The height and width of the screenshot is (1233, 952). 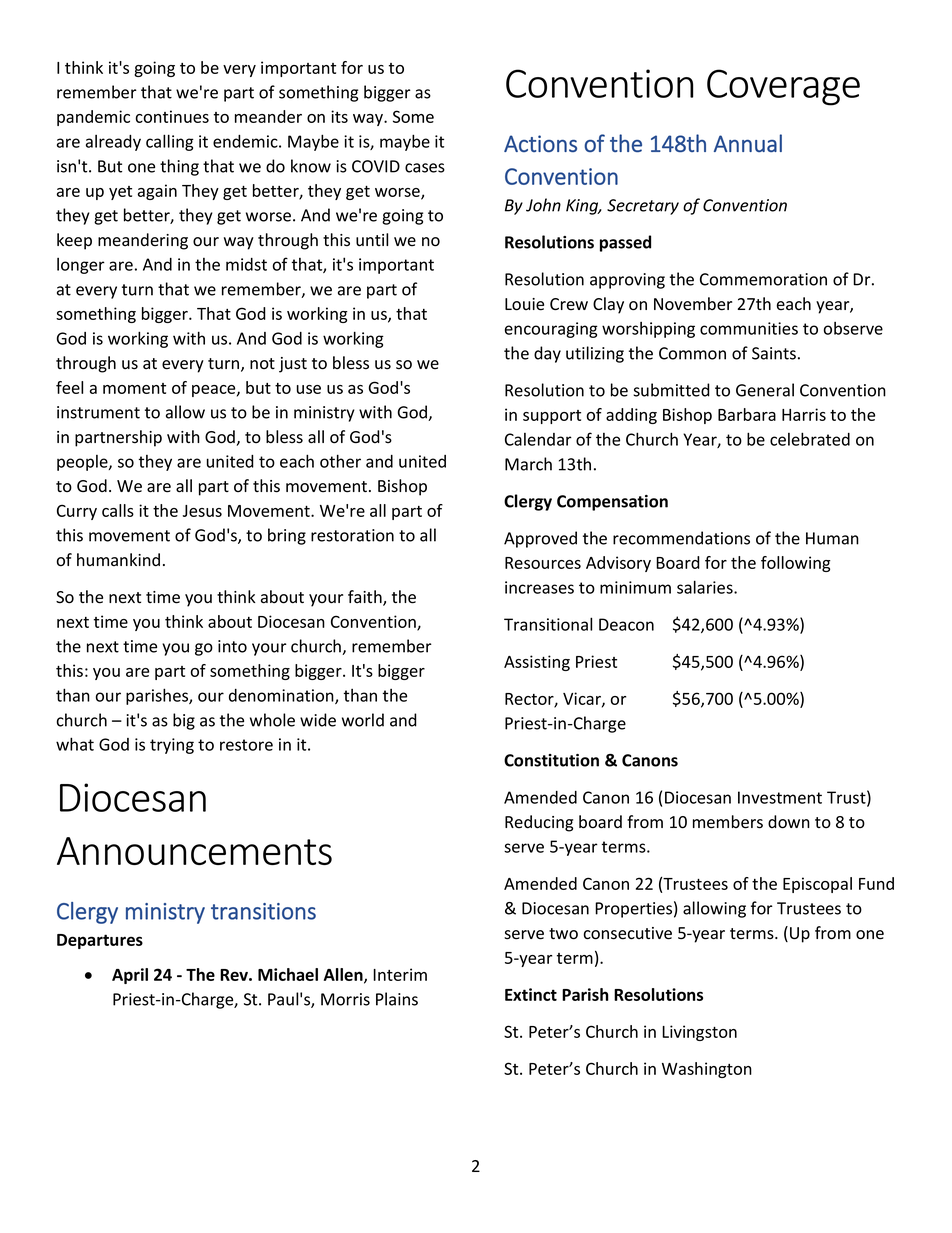 What do you see at coordinates (540, 143) in the screenshot?
I see `Actions` at bounding box center [540, 143].
